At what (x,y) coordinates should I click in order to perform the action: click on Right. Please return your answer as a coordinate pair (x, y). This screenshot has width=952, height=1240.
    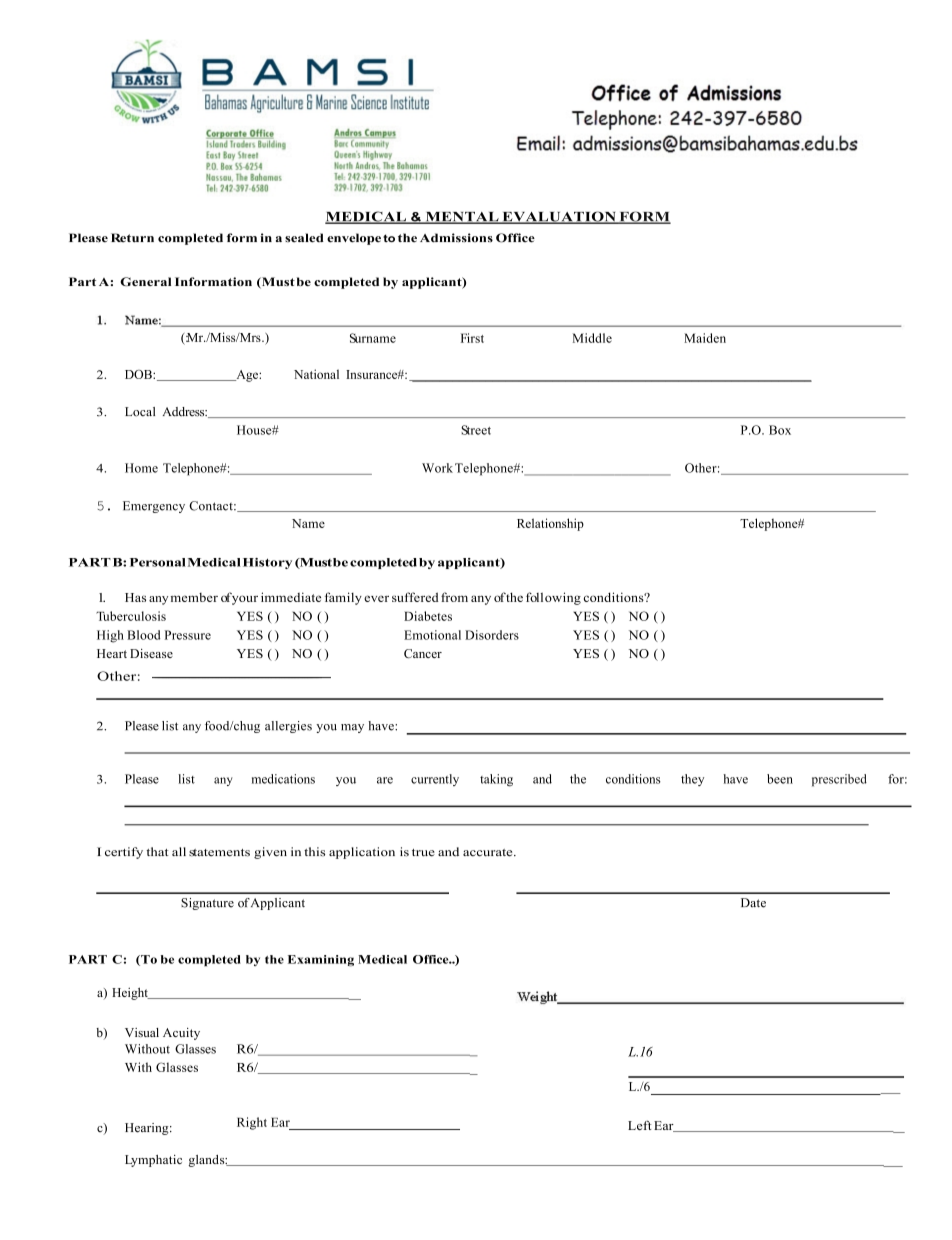
    Looking at the image, I should click on (252, 1123).
